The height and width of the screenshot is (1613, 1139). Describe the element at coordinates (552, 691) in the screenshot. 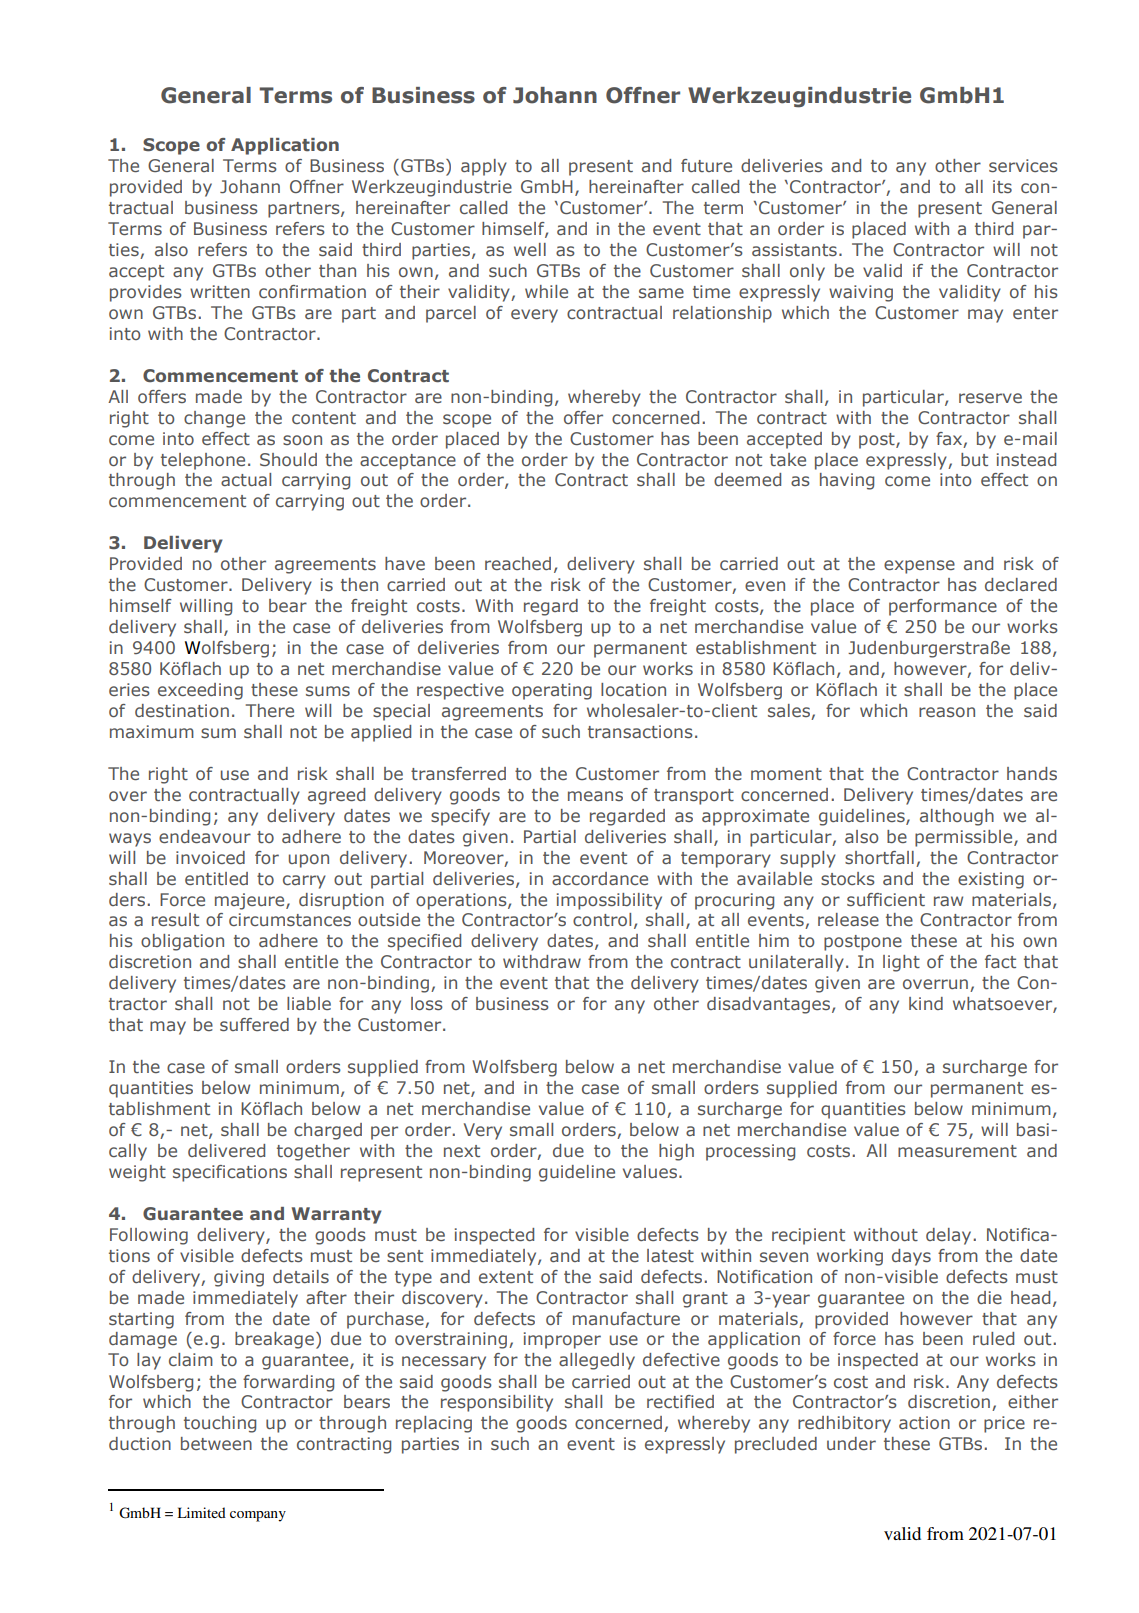

I see `operating` at that location.
